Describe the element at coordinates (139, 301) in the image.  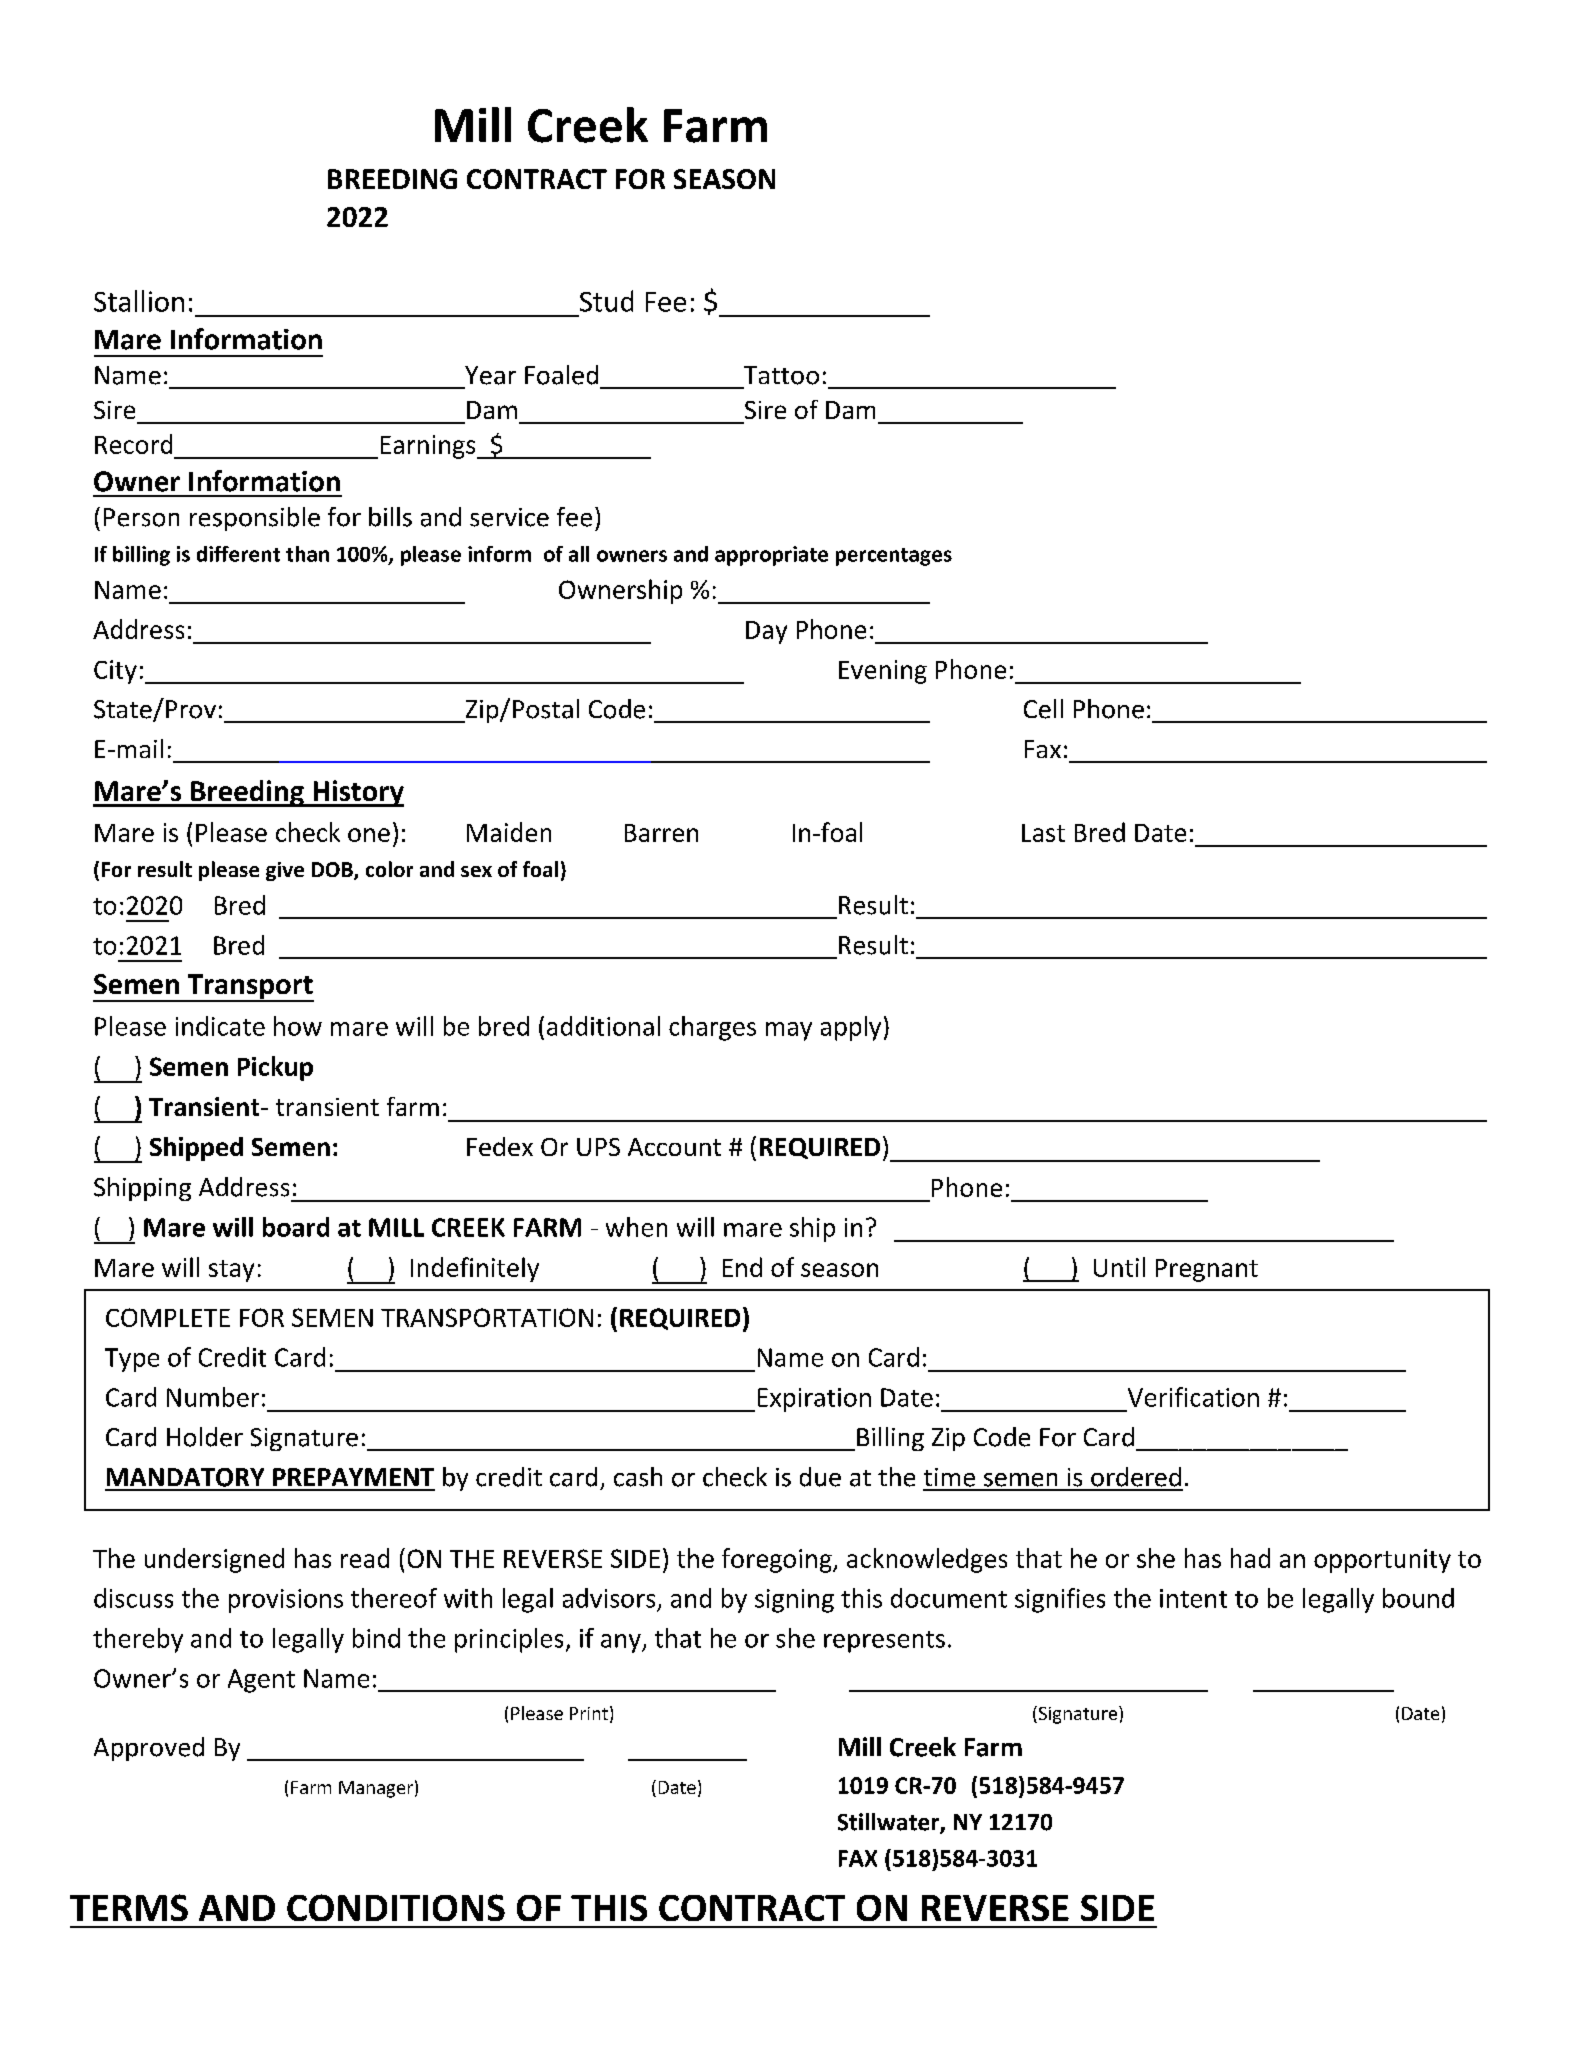
I see `Stallion` at that location.
